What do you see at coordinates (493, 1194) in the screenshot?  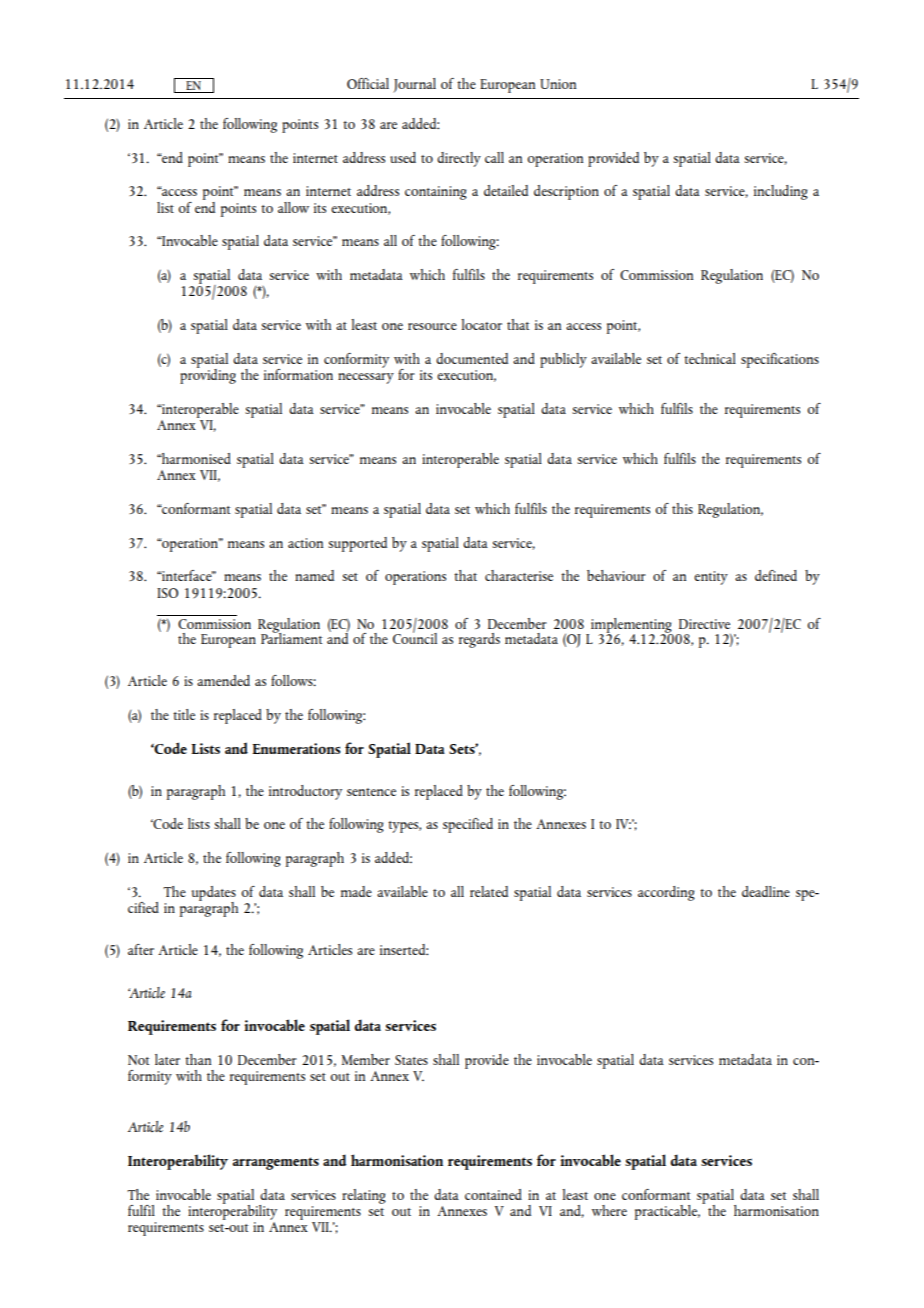 I see `contained` at bounding box center [493, 1194].
